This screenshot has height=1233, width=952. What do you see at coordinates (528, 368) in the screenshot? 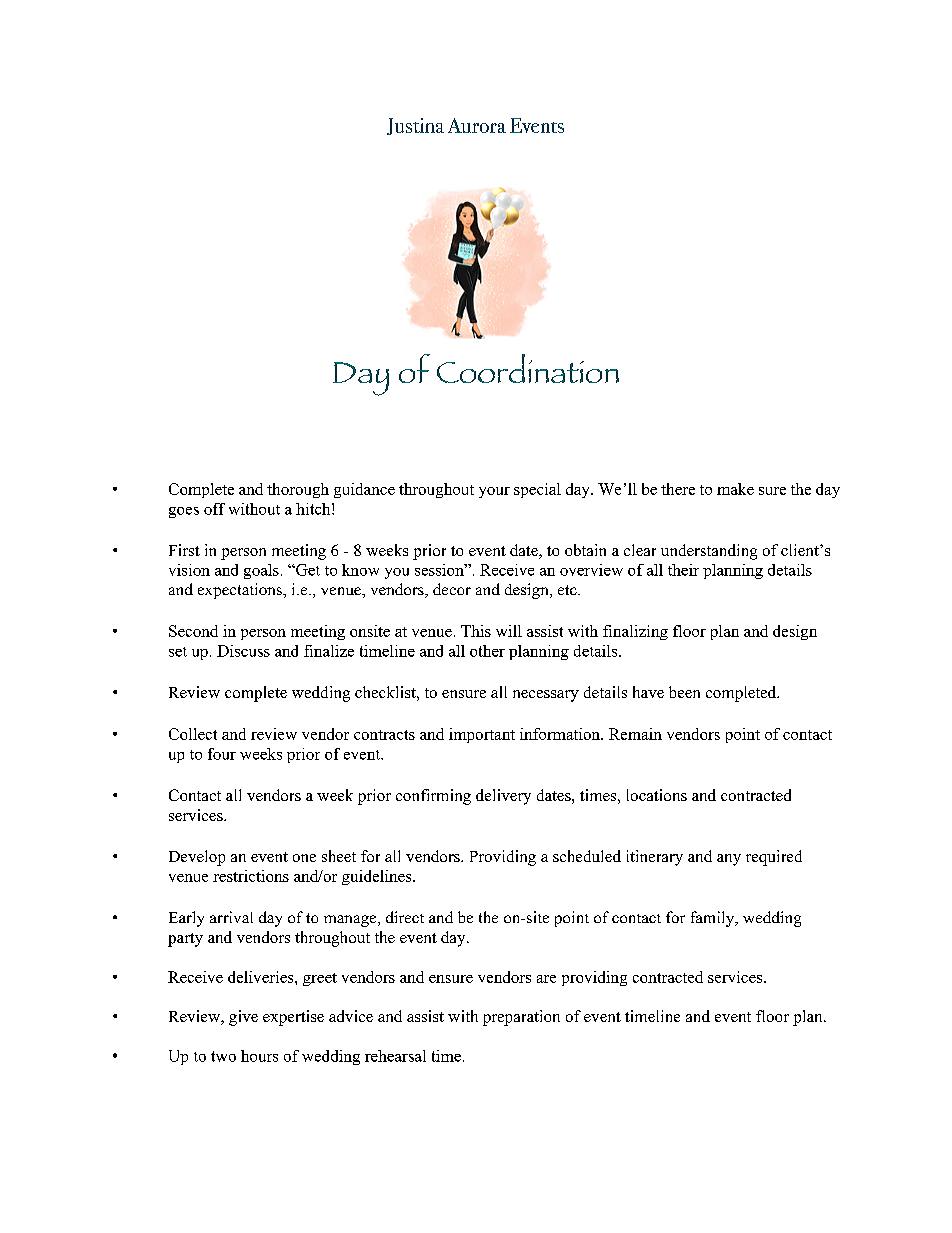
I see `Coordination` at bounding box center [528, 368].
